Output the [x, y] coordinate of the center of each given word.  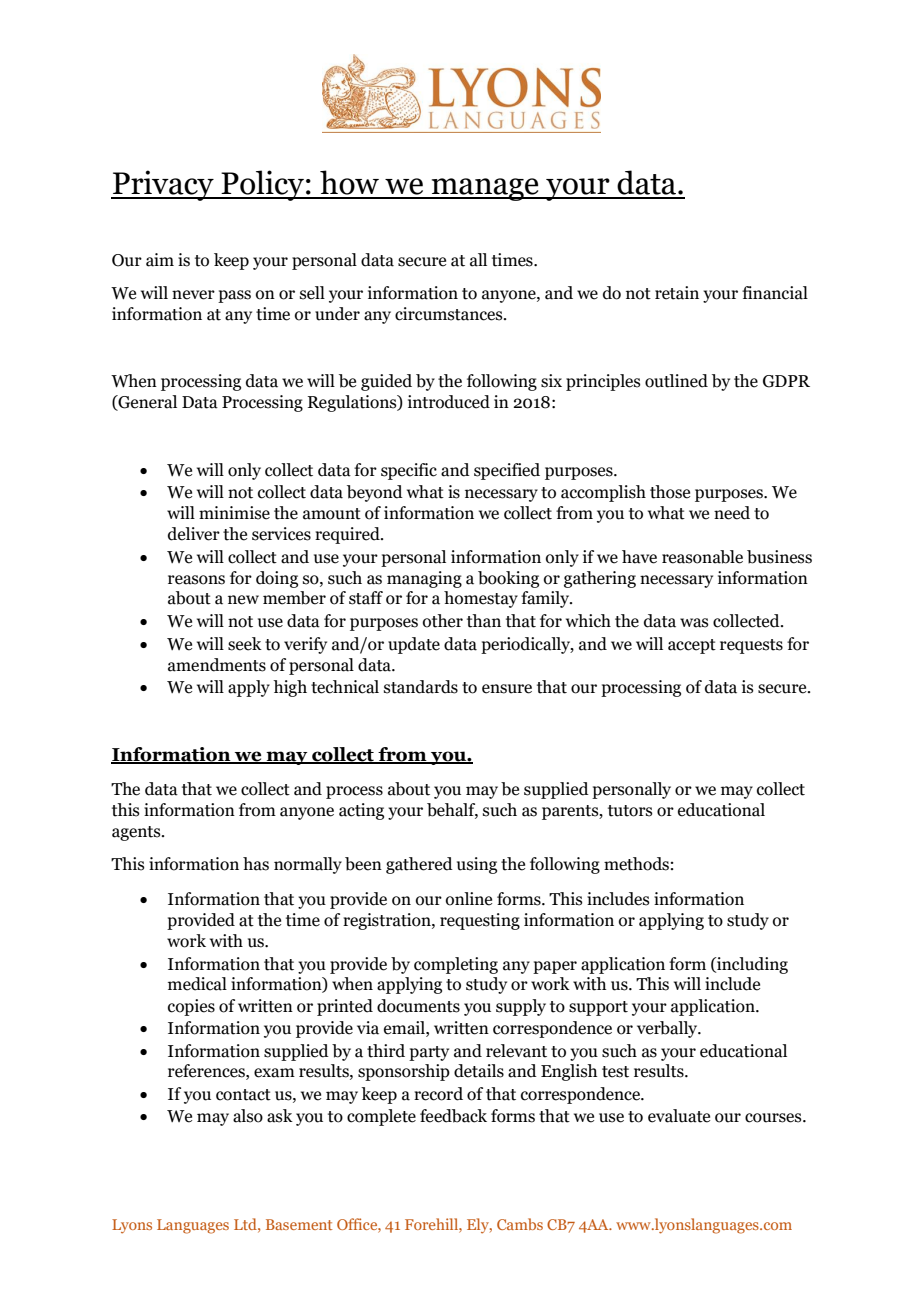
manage [485, 189]
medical [197, 984]
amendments [217, 665]
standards [421, 687]
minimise [234, 513]
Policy [262, 185]
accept [692, 646]
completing [456, 965]
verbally [668, 1029]
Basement [299, 1224]
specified [507, 471]
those [670, 492]
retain [677, 293]
